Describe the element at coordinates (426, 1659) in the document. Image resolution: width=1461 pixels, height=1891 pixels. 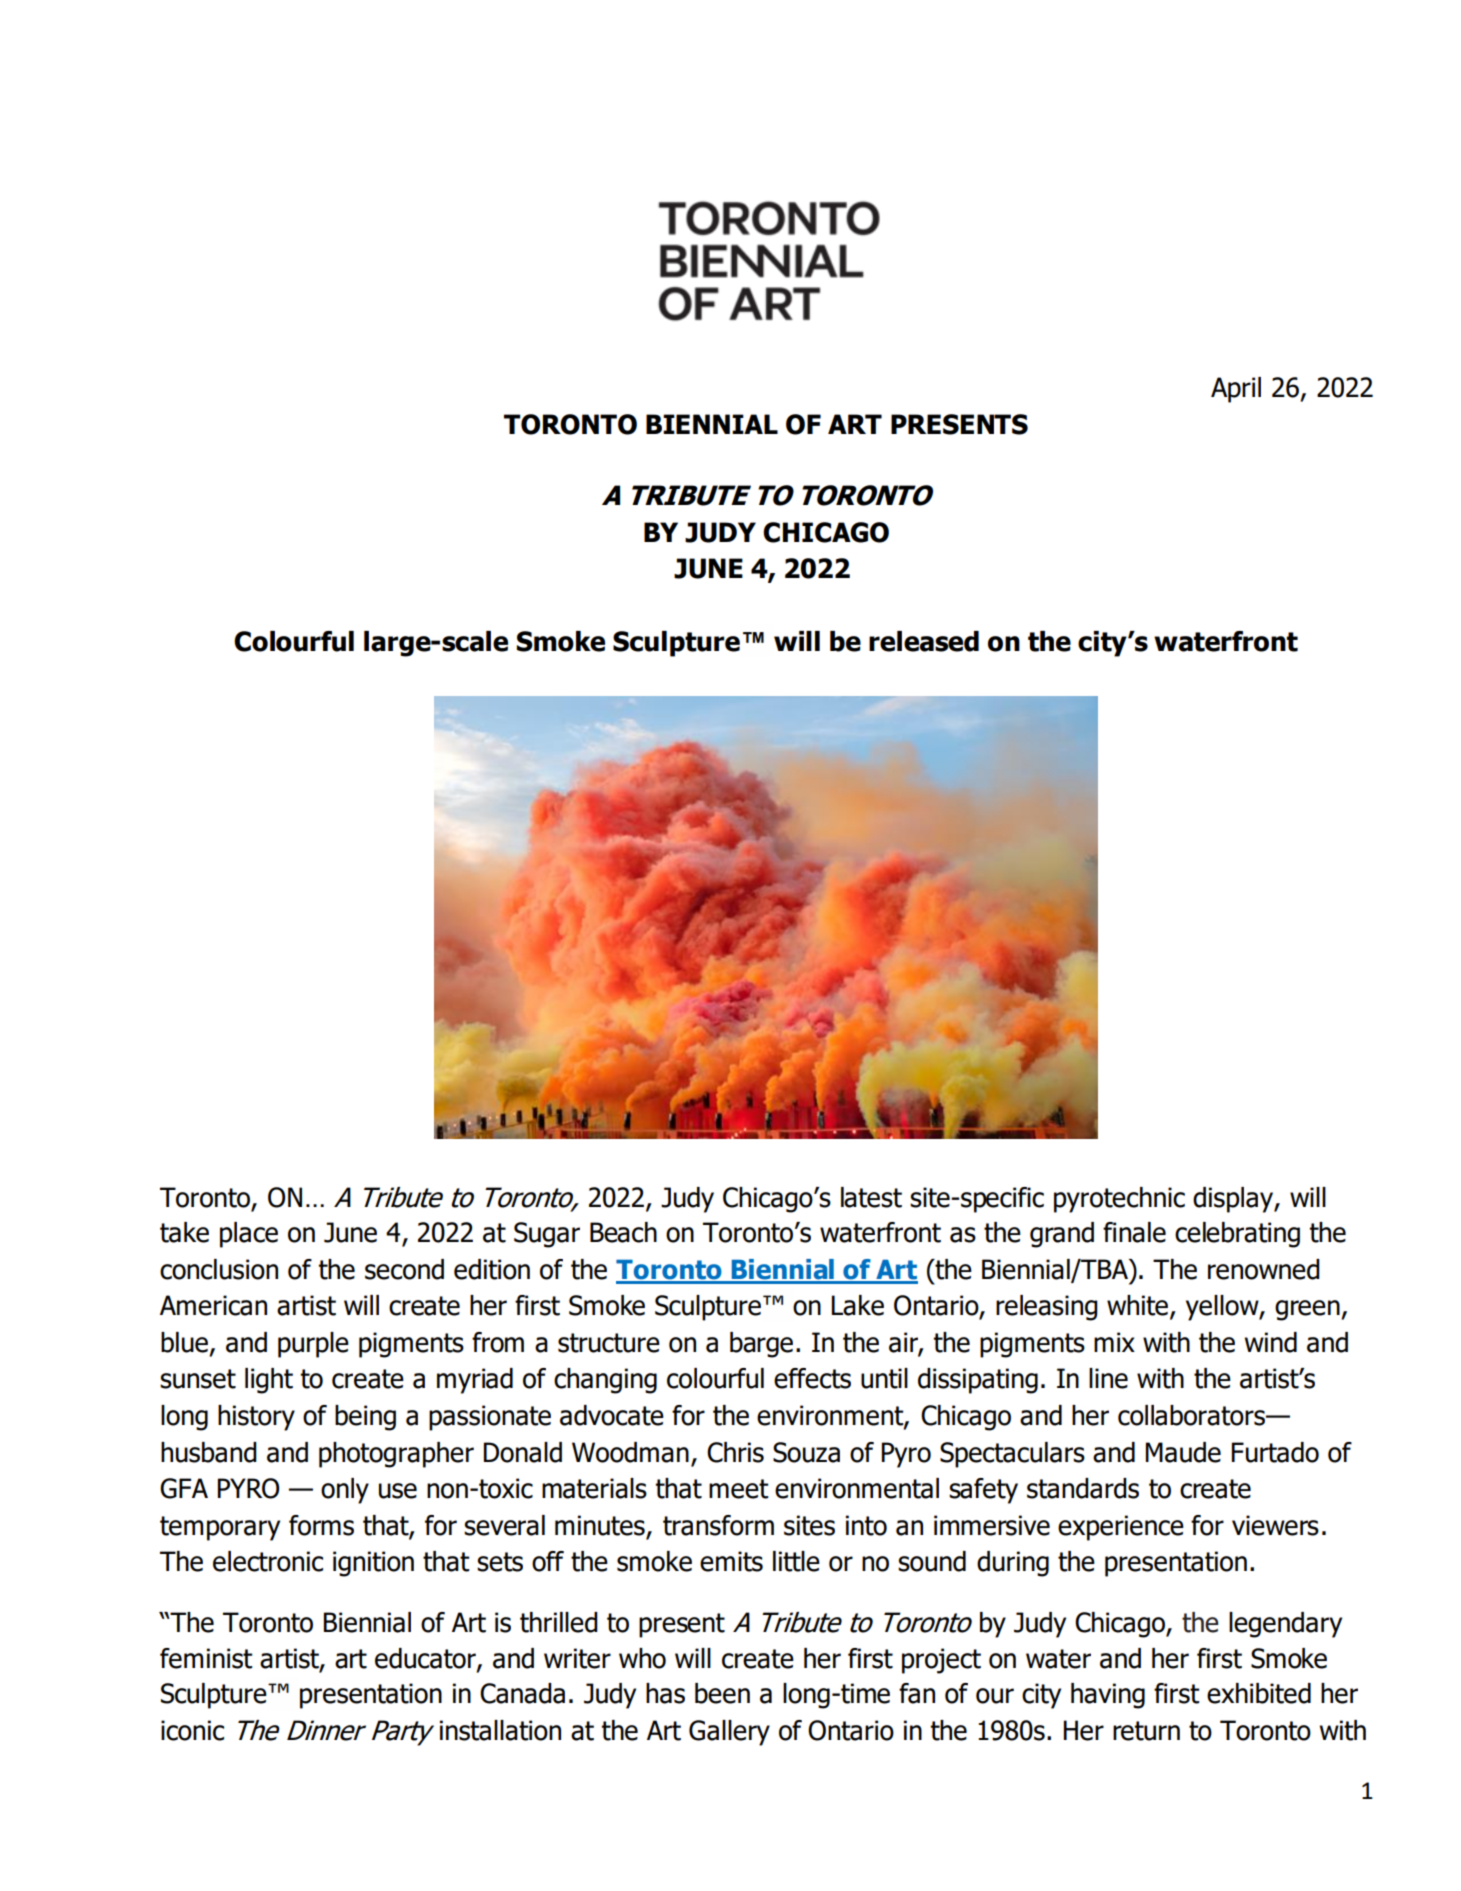
I see `educator` at that location.
